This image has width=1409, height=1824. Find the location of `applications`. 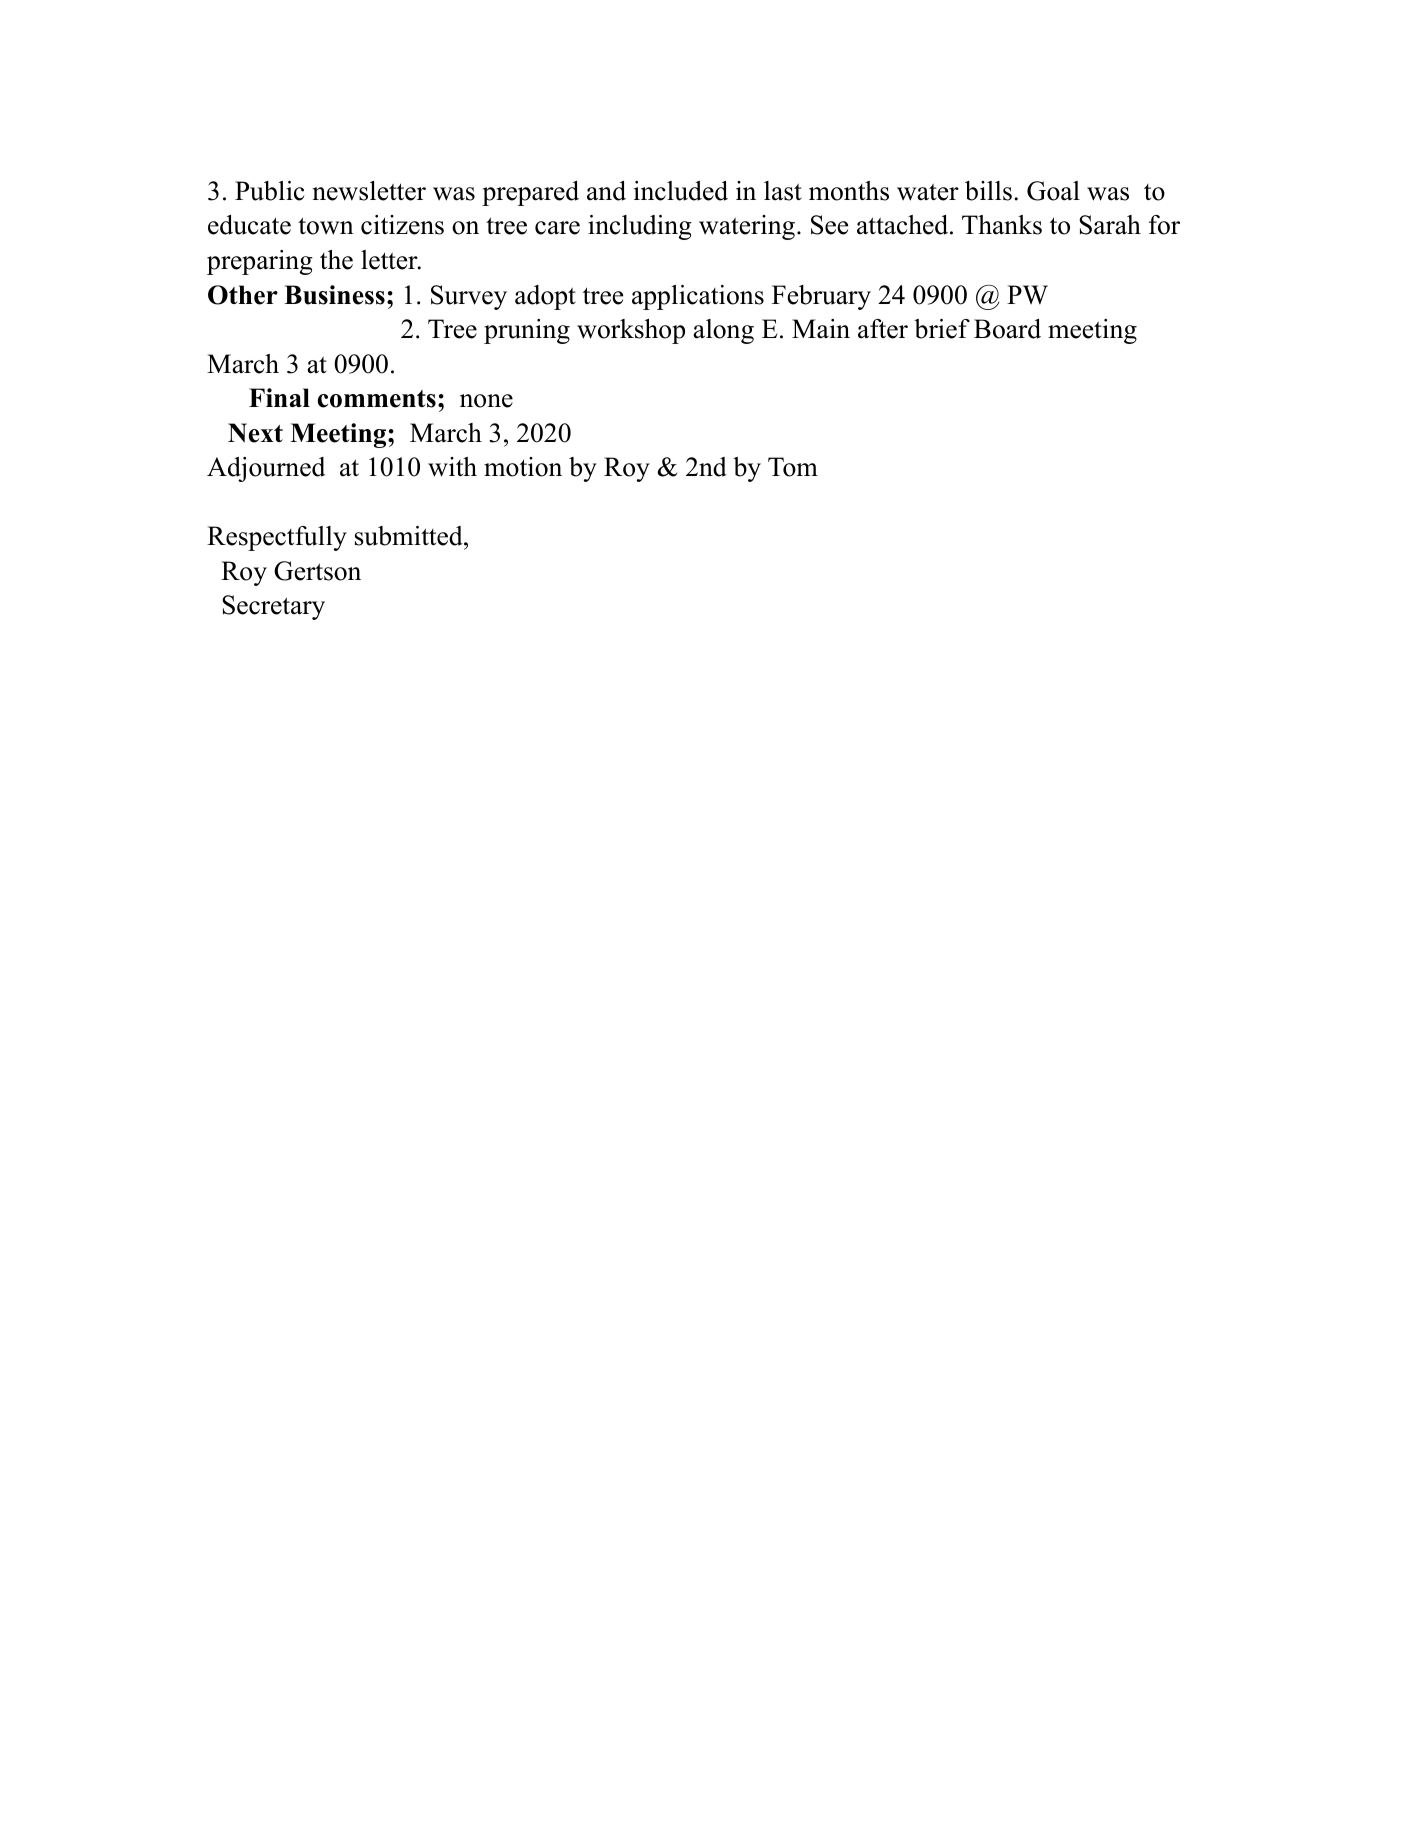

applications is located at coordinates (698, 297).
